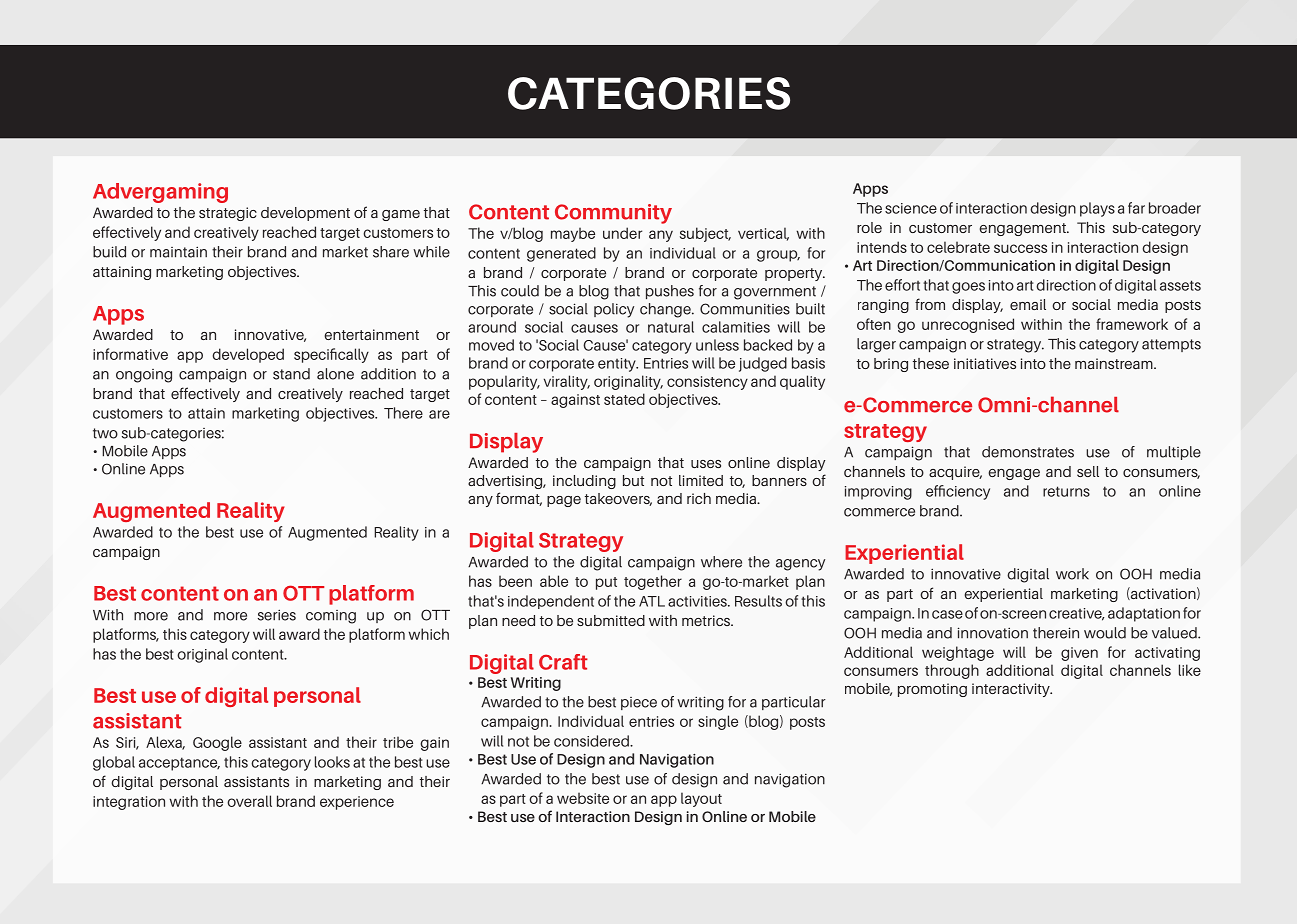  I want to click on entity, so click(618, 365).
